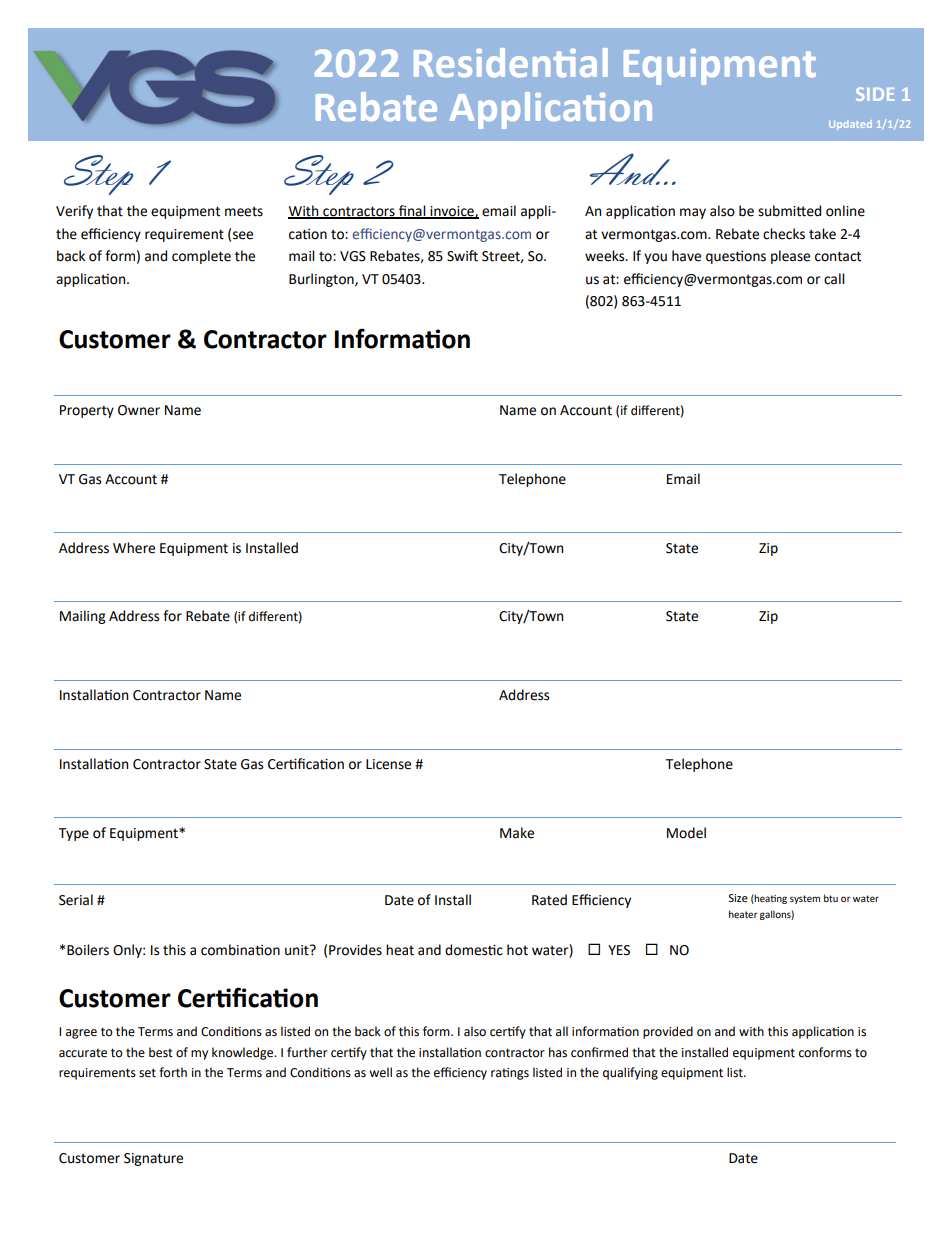 This page has width=952, height=1233. I want to click on Burlington, so click(322, 280).
